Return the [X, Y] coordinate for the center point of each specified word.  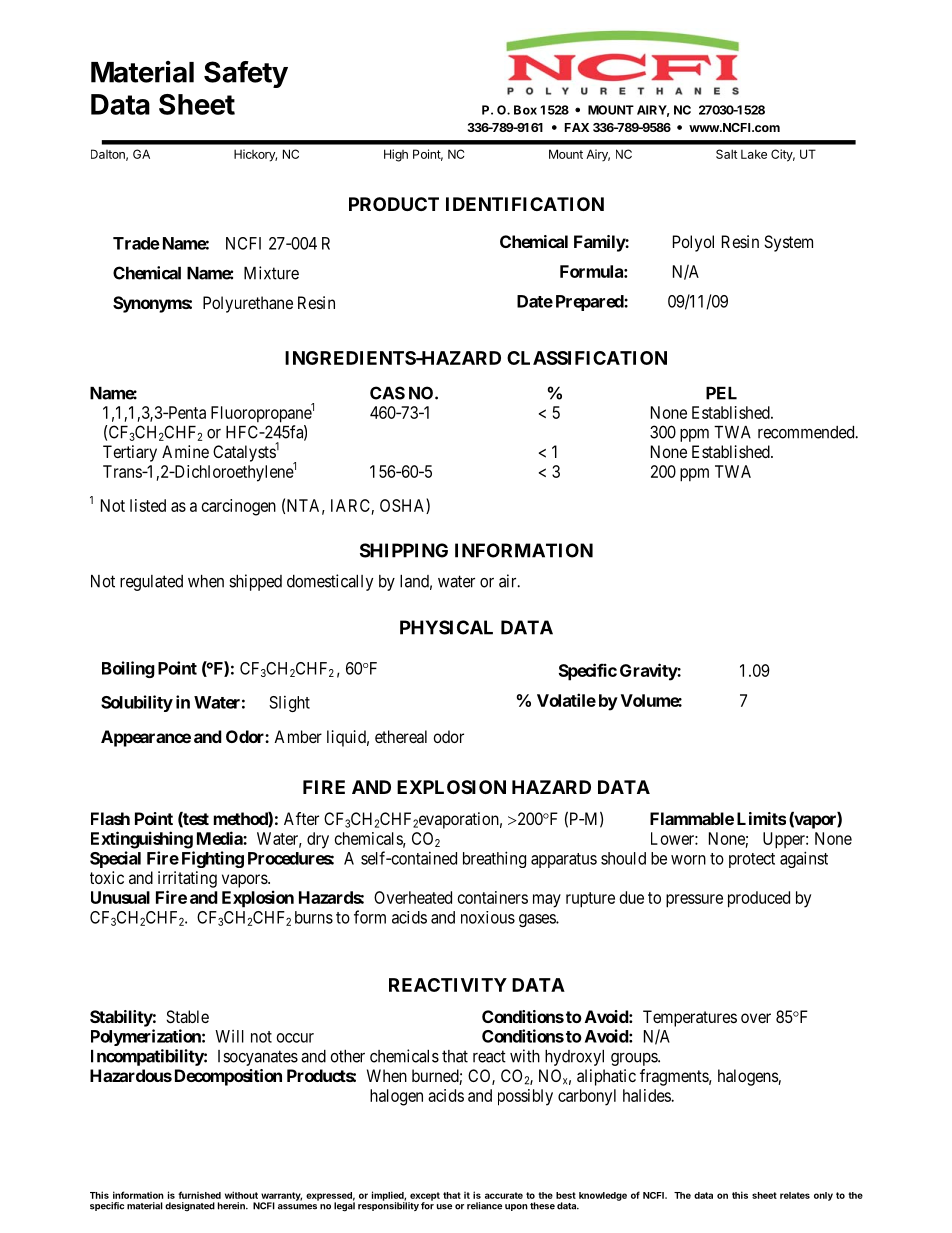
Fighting [213, 859]
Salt [726, 154]
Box [525, 110]
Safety [246, 74]
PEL [721, 393]
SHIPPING [404, 550]
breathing [494, 859]
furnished [199, 1195]
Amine [185, 451]
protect [752, 860]
